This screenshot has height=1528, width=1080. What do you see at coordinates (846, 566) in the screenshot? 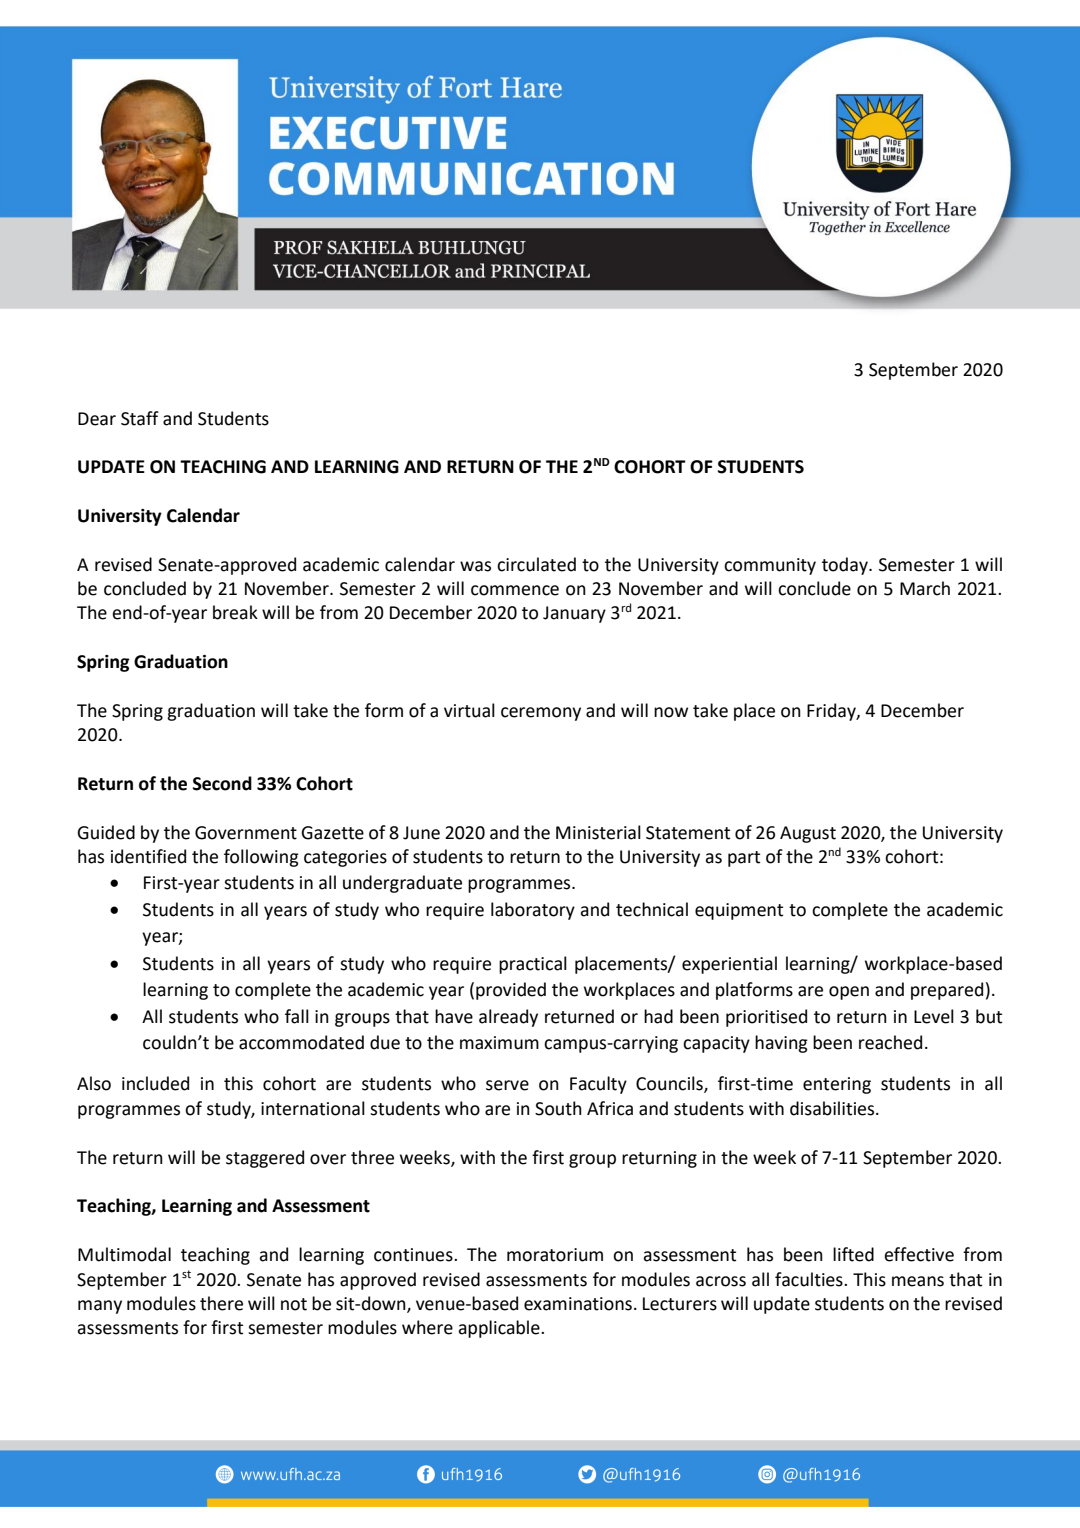
I see `today` at bounding box center [846, 566].
